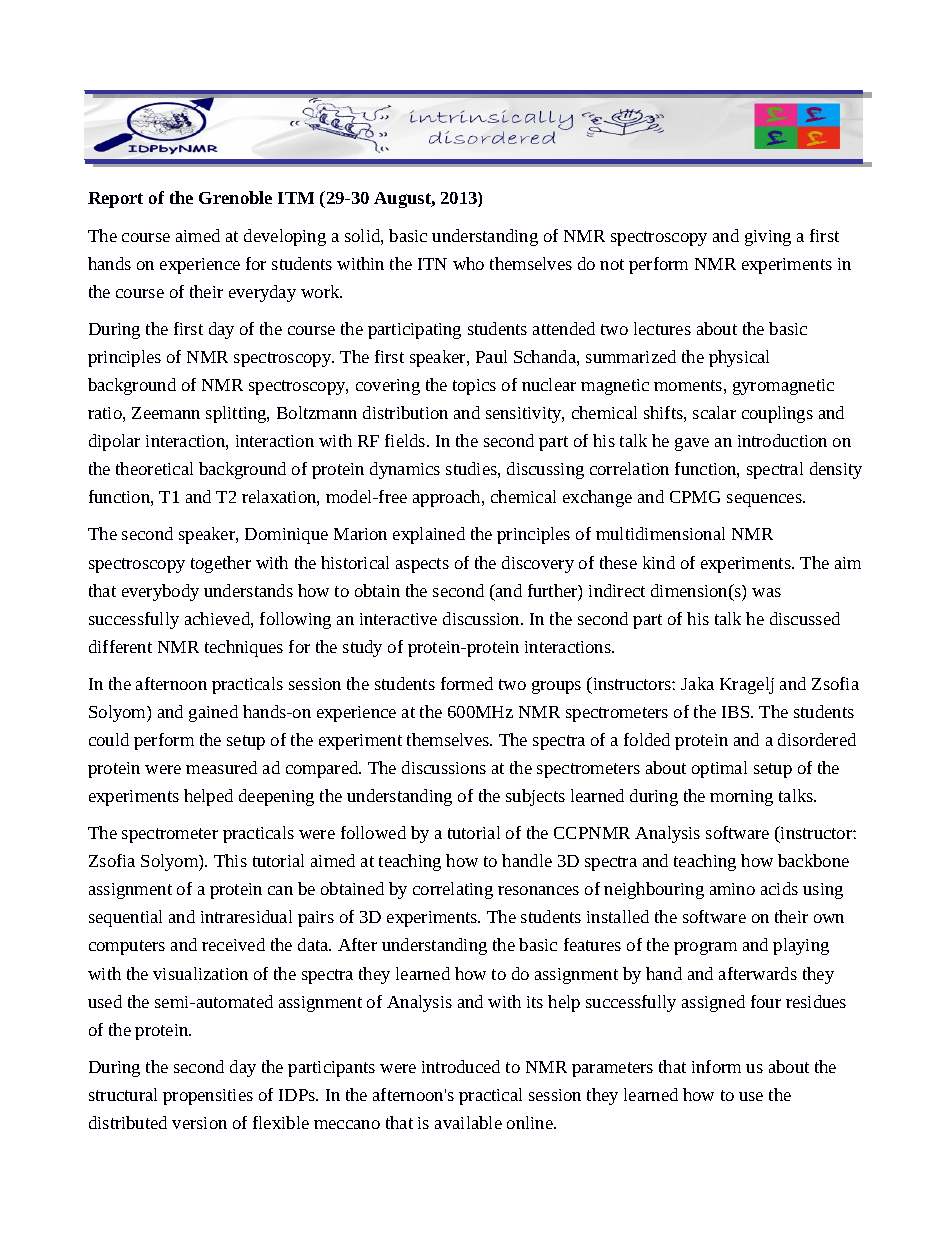 Image resolution: width=952 pixels, height=1233 pixels. Describe the element at coordinates (235, 197) in the screenshot. I see `Grenoble` at that location.
